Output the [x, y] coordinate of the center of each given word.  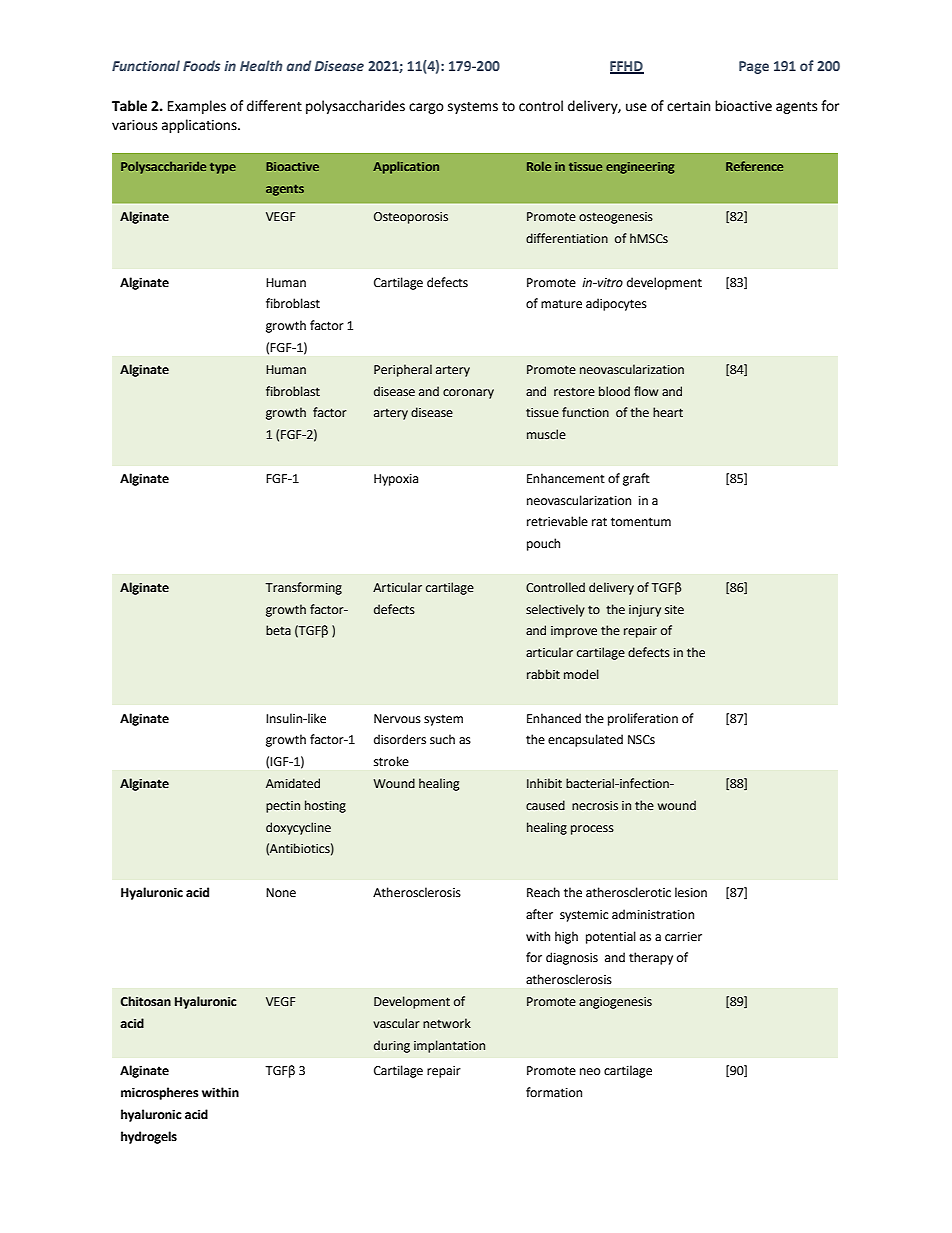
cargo [426, 108]
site [674, 609]
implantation [449, 1046]
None [281, 893]
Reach [543, 892]
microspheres [160, 1093]
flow [646, 391]
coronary [468, 394]
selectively [555, 610]
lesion [691, 892]
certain [688, 106]
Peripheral [403, 370]
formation [554, 1092]
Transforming [303, 588]
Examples [197, 107]
